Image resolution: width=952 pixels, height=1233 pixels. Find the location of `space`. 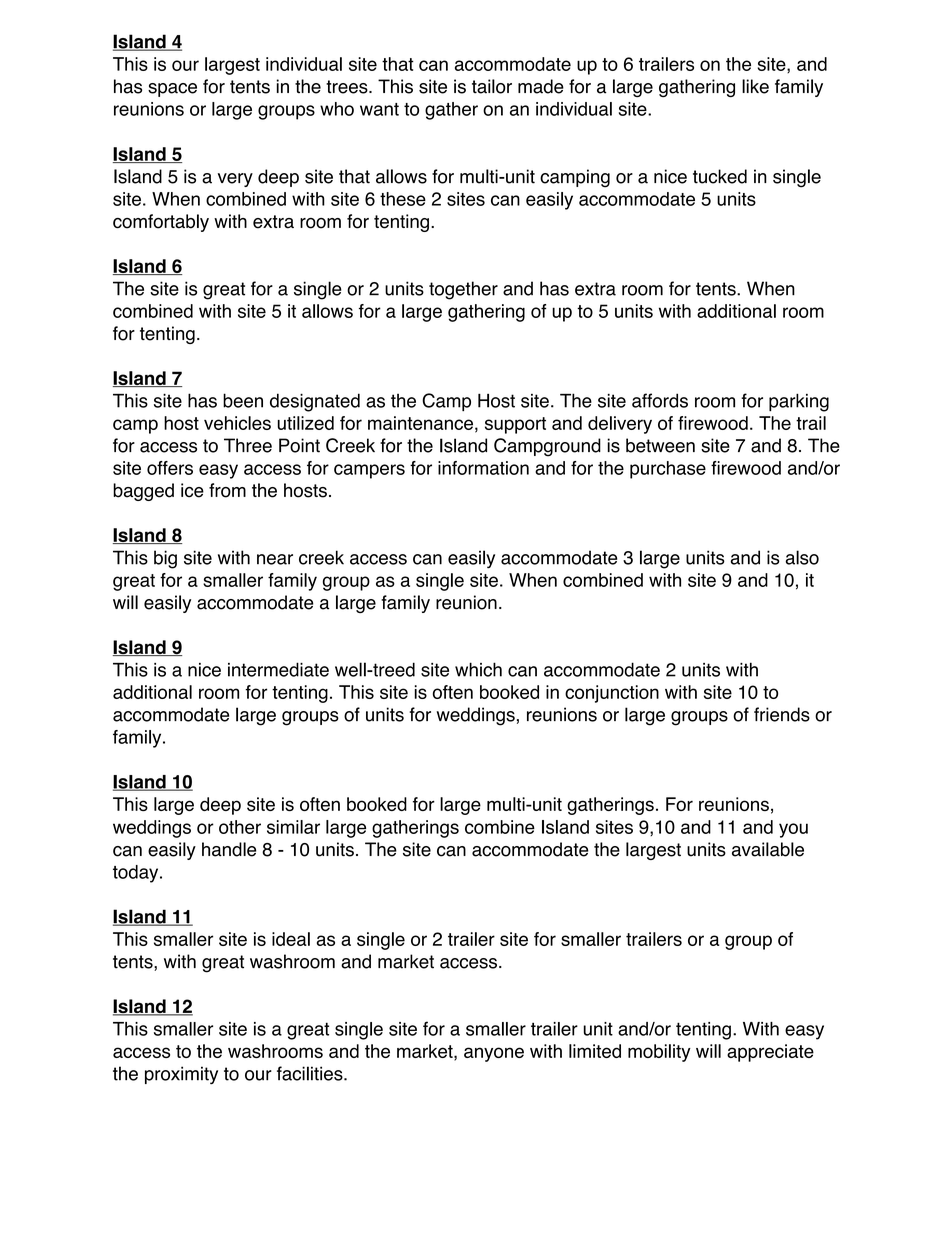

space is located at coordinates (172, 90).
